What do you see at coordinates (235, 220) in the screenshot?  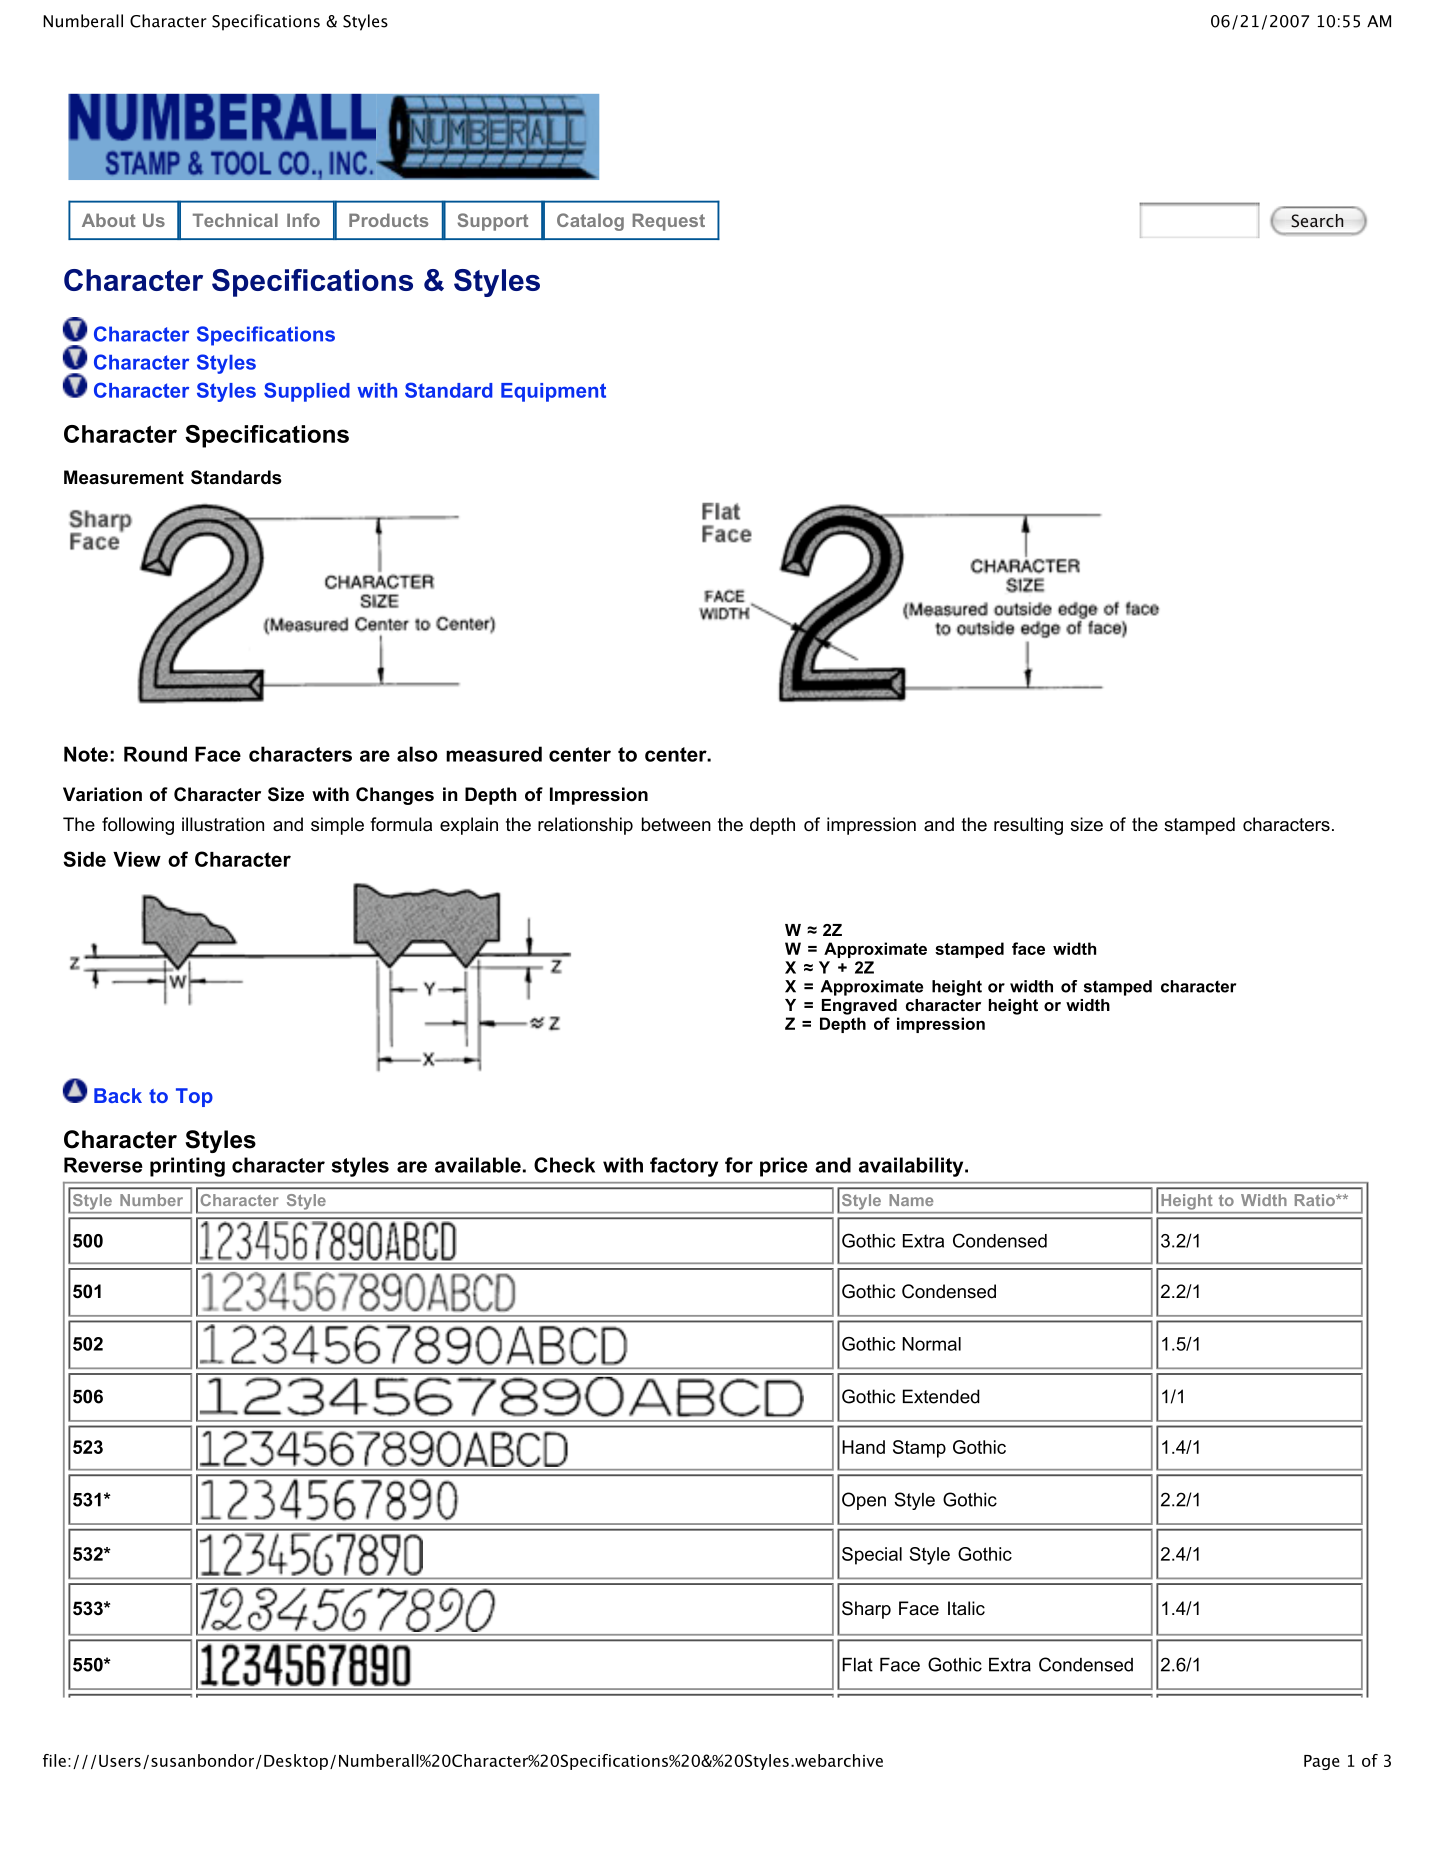 I see `Technical` at bounding box center [235, 220].
